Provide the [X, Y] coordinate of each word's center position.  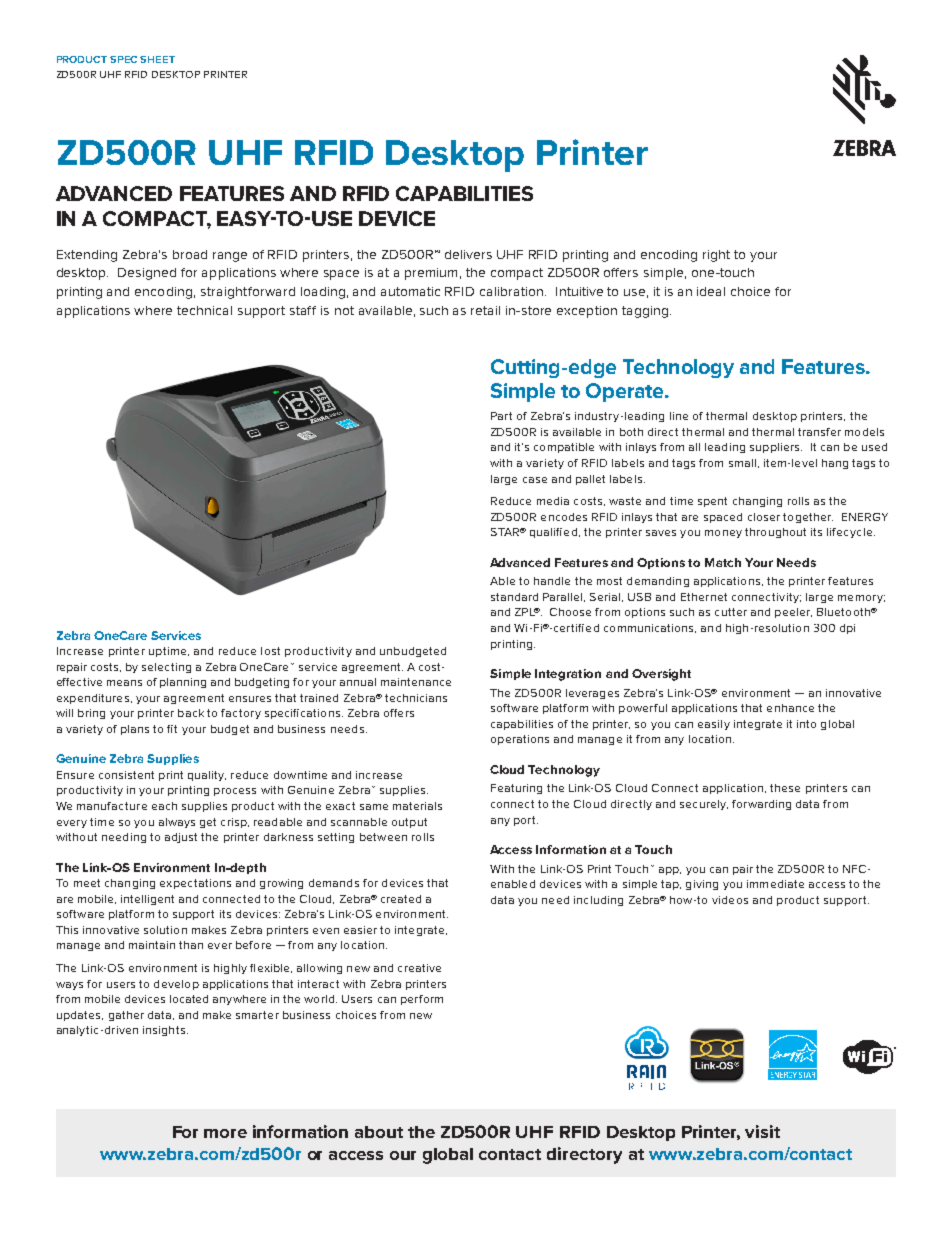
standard [514, 597]
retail [485, 310]
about [379, 1132]
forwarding [761, 805]
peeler [793, 613]
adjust [181, 838]
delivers [468, 254]
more [225, 1133]
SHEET [157, 59]
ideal [711, 291]
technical [204, 310]
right [716, 256]
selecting [166, 668]
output [409, 823]
